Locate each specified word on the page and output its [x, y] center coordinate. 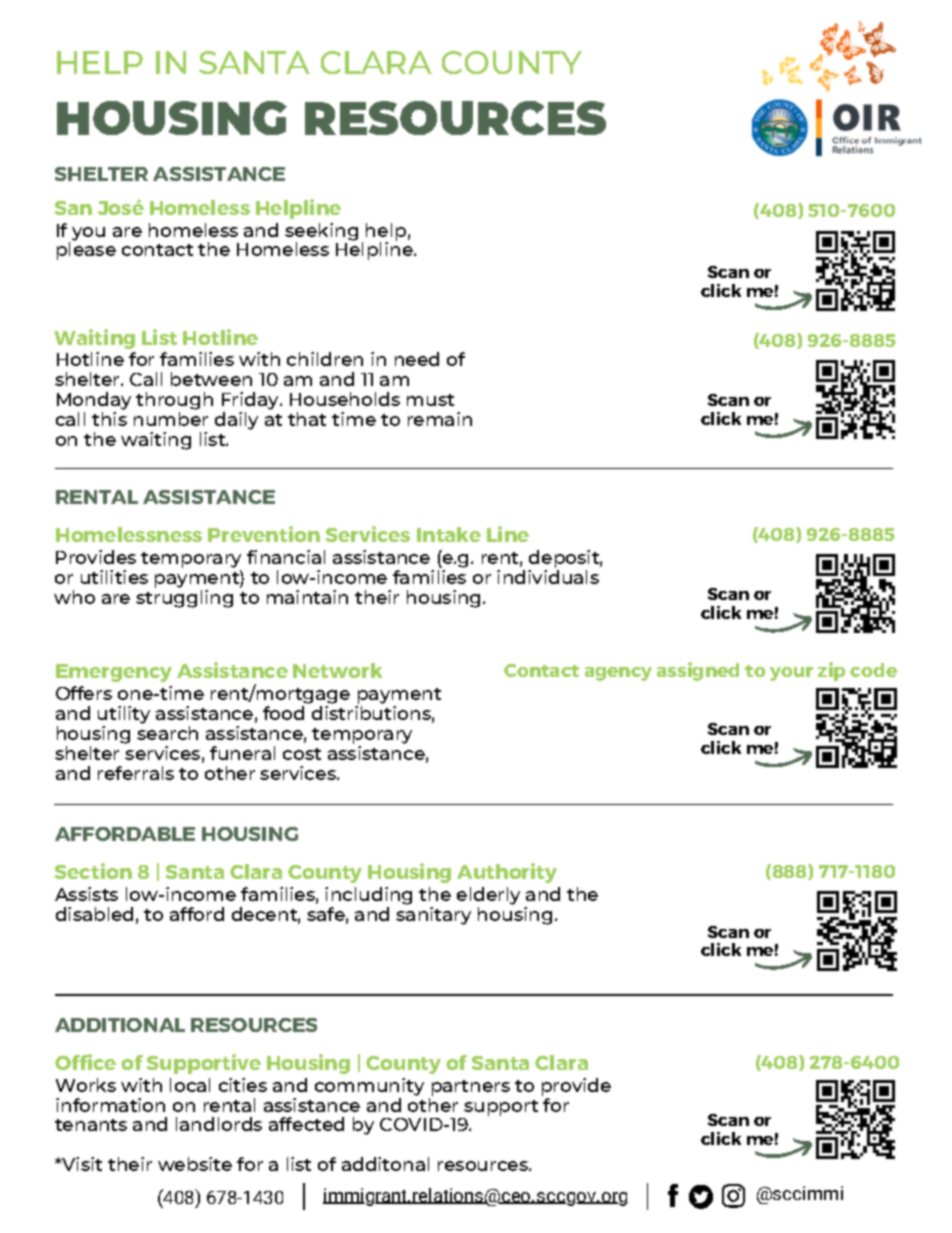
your [791, 674]
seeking [321, 233]
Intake [449, 534]
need [417, 359]
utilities [114, 577]
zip [831, 671]
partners [471, 1088]
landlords [219, 1124]
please [86, 250]
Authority [507, 873]
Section [93, 871]
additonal [385, 1164]
